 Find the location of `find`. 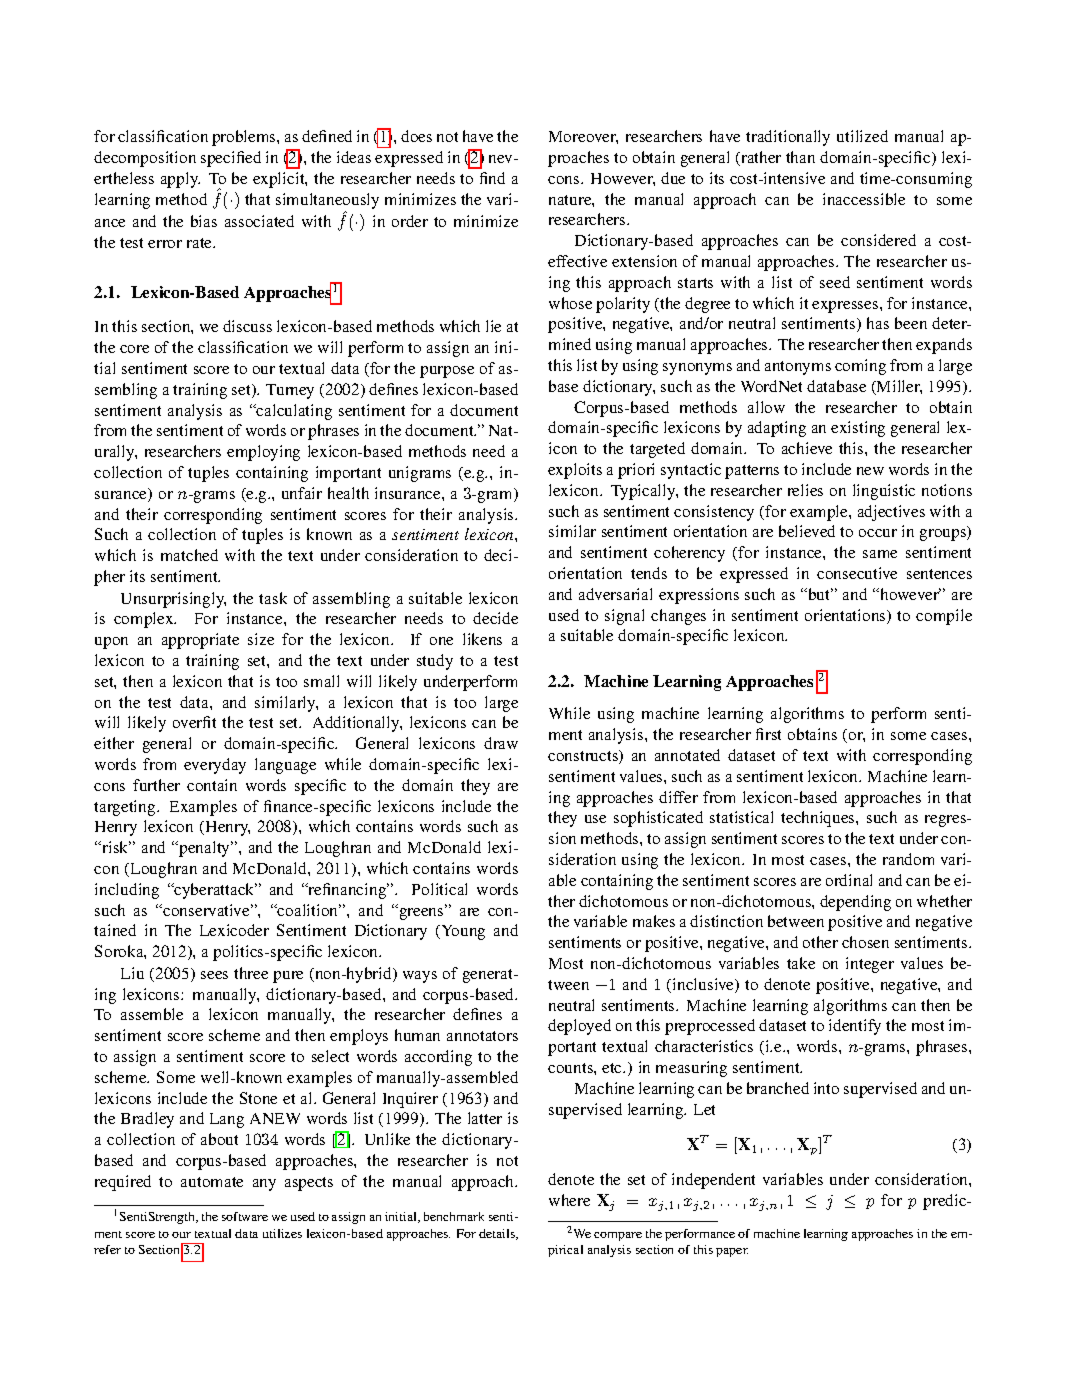

find is located at coordinates (492, 178).
